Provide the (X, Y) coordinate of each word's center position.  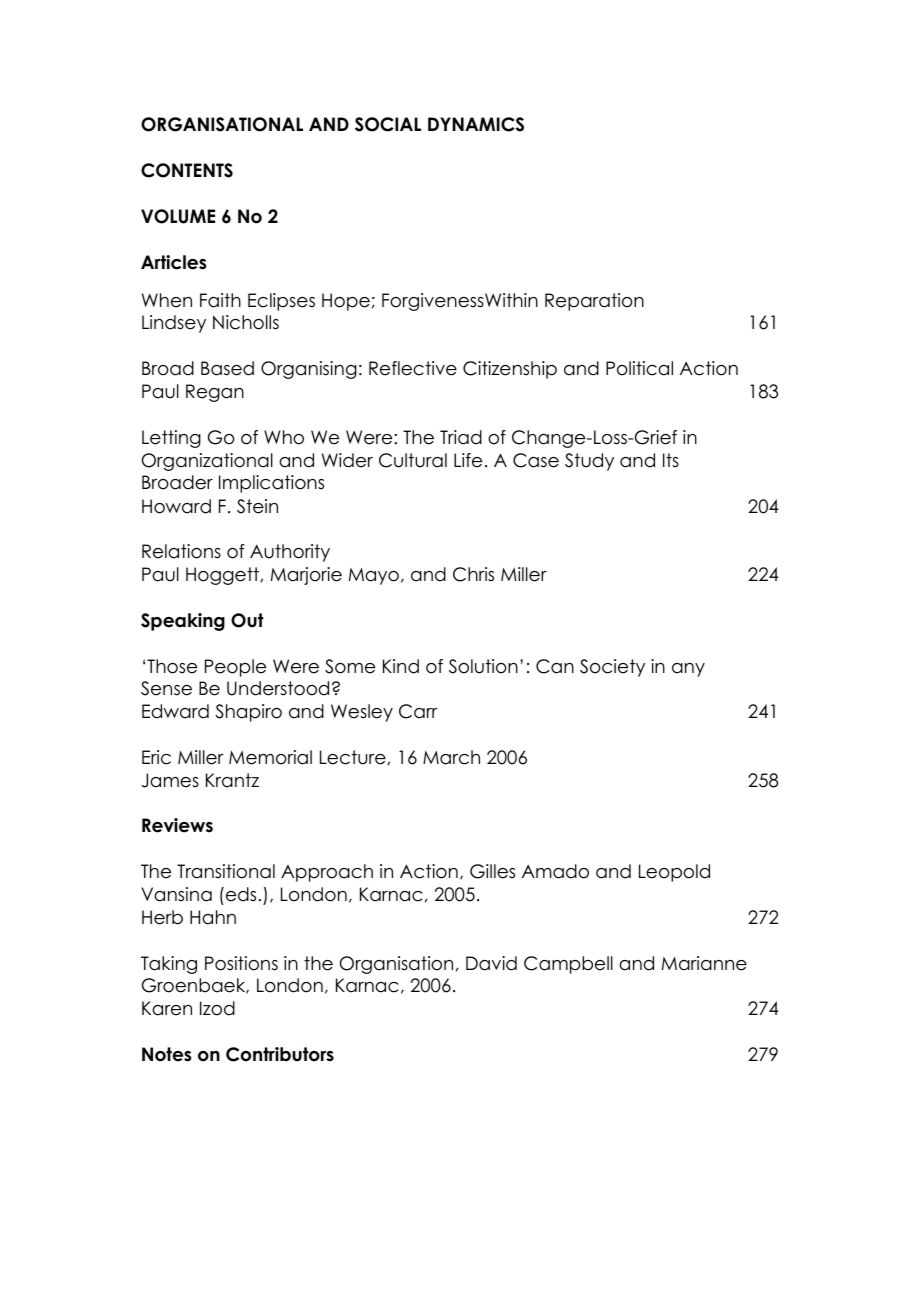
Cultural (413, 460)
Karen (167, 1008)
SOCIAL (388, 124)
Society (612, 668)
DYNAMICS (476, 124)
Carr (418, 711)
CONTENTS (187, 170)
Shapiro (248, 713)
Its (671, 460)
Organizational (207, 462)
